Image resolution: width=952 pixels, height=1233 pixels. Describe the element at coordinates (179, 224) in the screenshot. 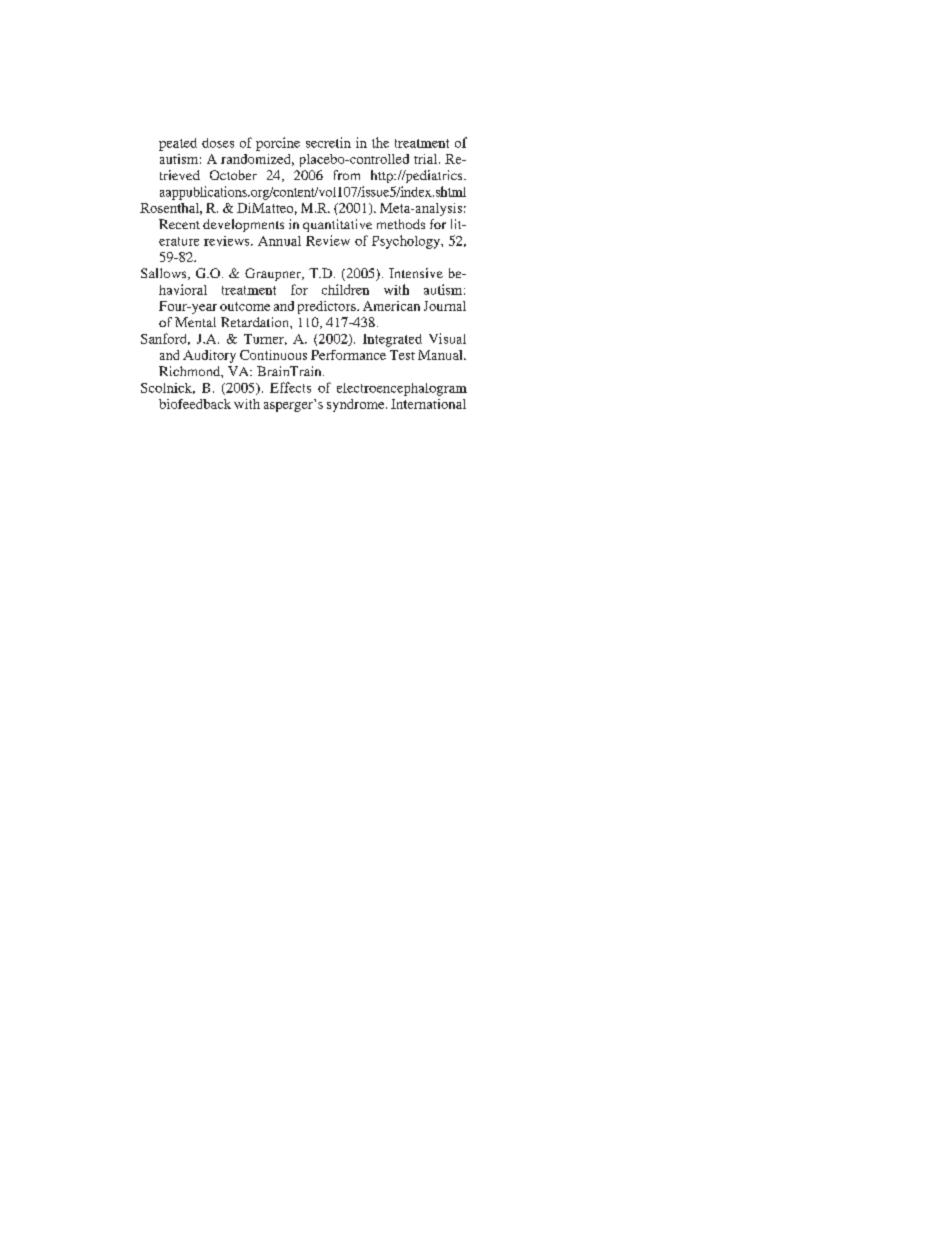

I see `Recent` at that location.
